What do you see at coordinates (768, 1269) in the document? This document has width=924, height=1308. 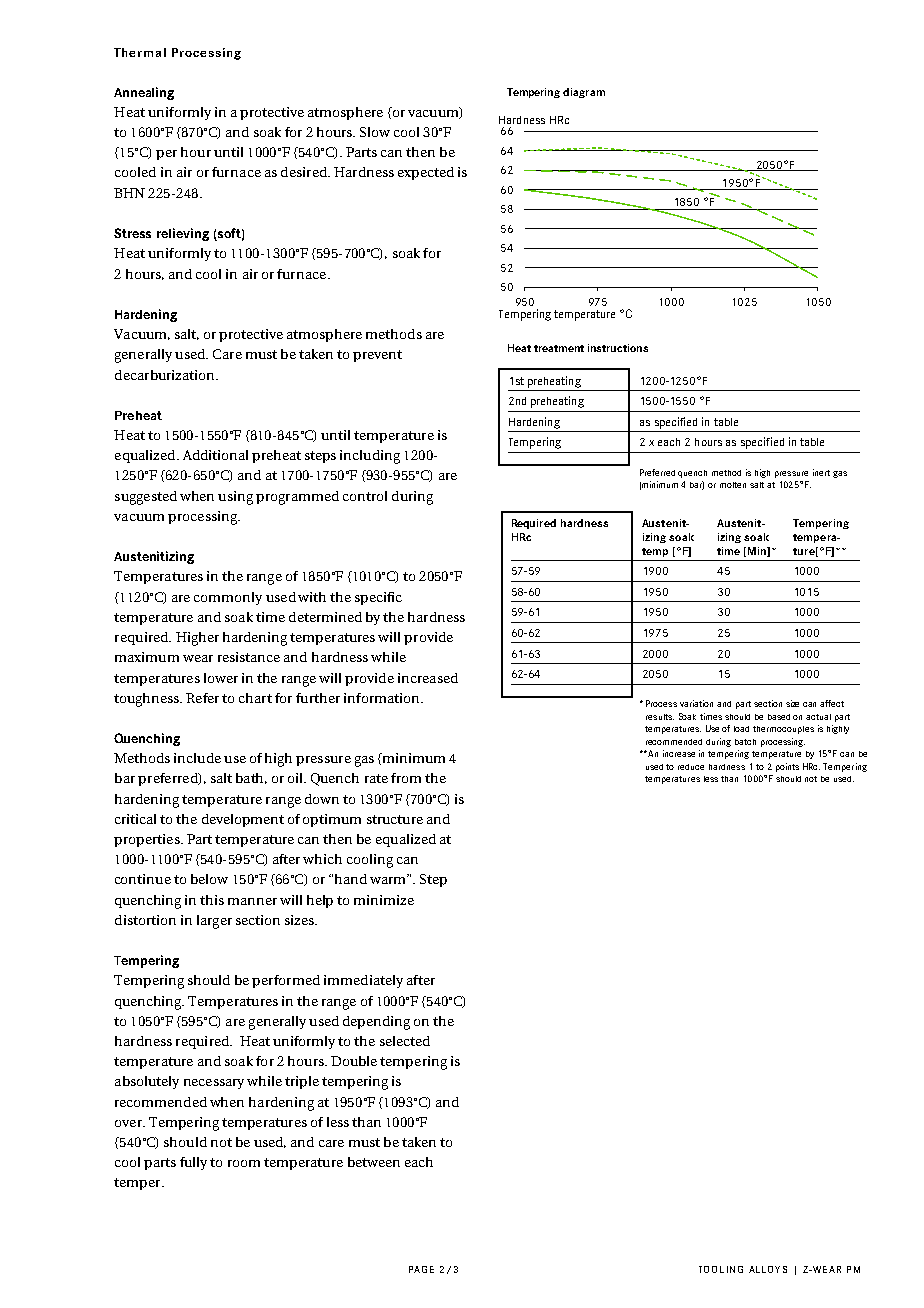 I see `ALLOYS` at bounding box center [768, 1269].
